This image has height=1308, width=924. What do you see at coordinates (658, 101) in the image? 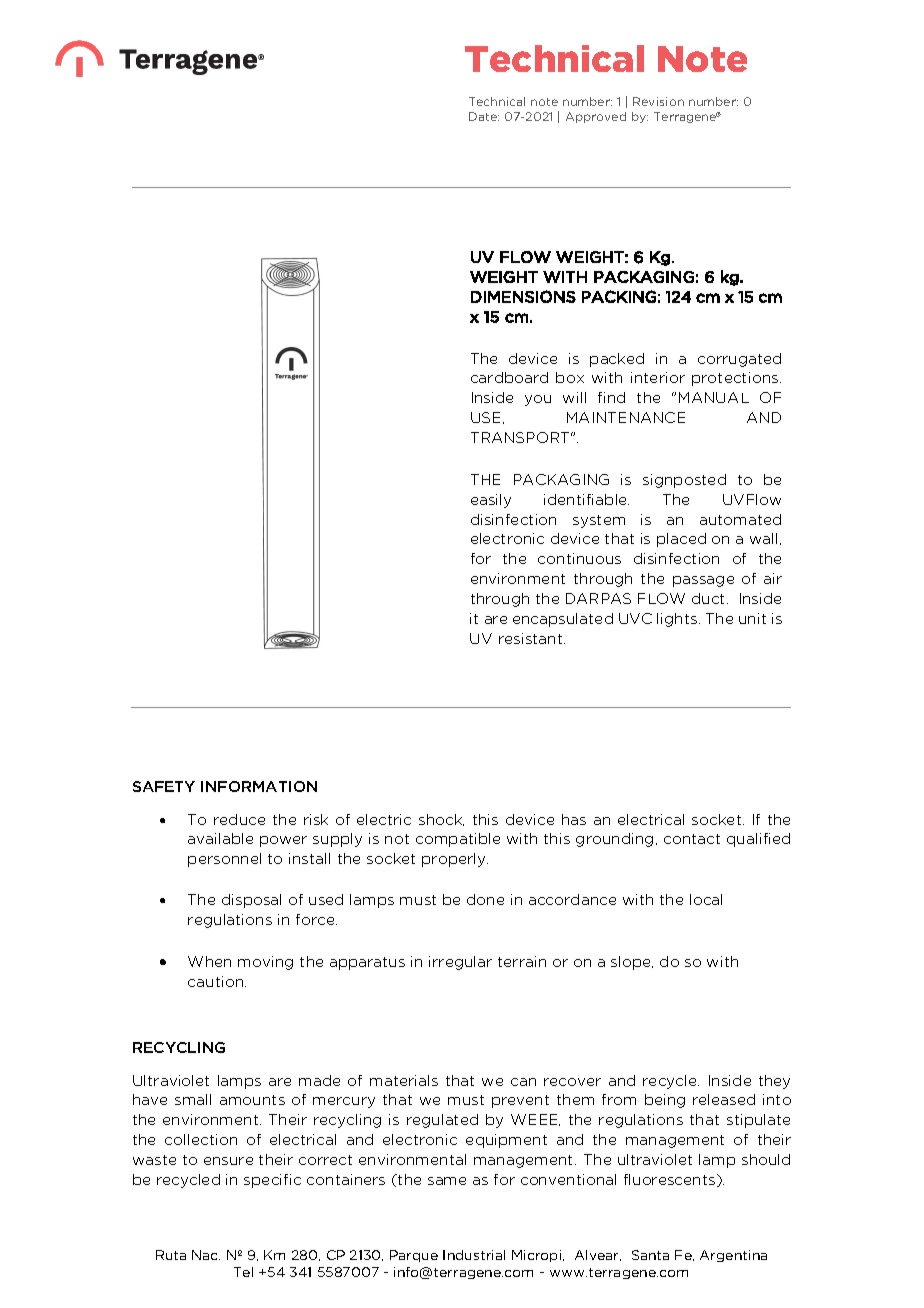
I see `Revision` at bounding box center [658, 101].
